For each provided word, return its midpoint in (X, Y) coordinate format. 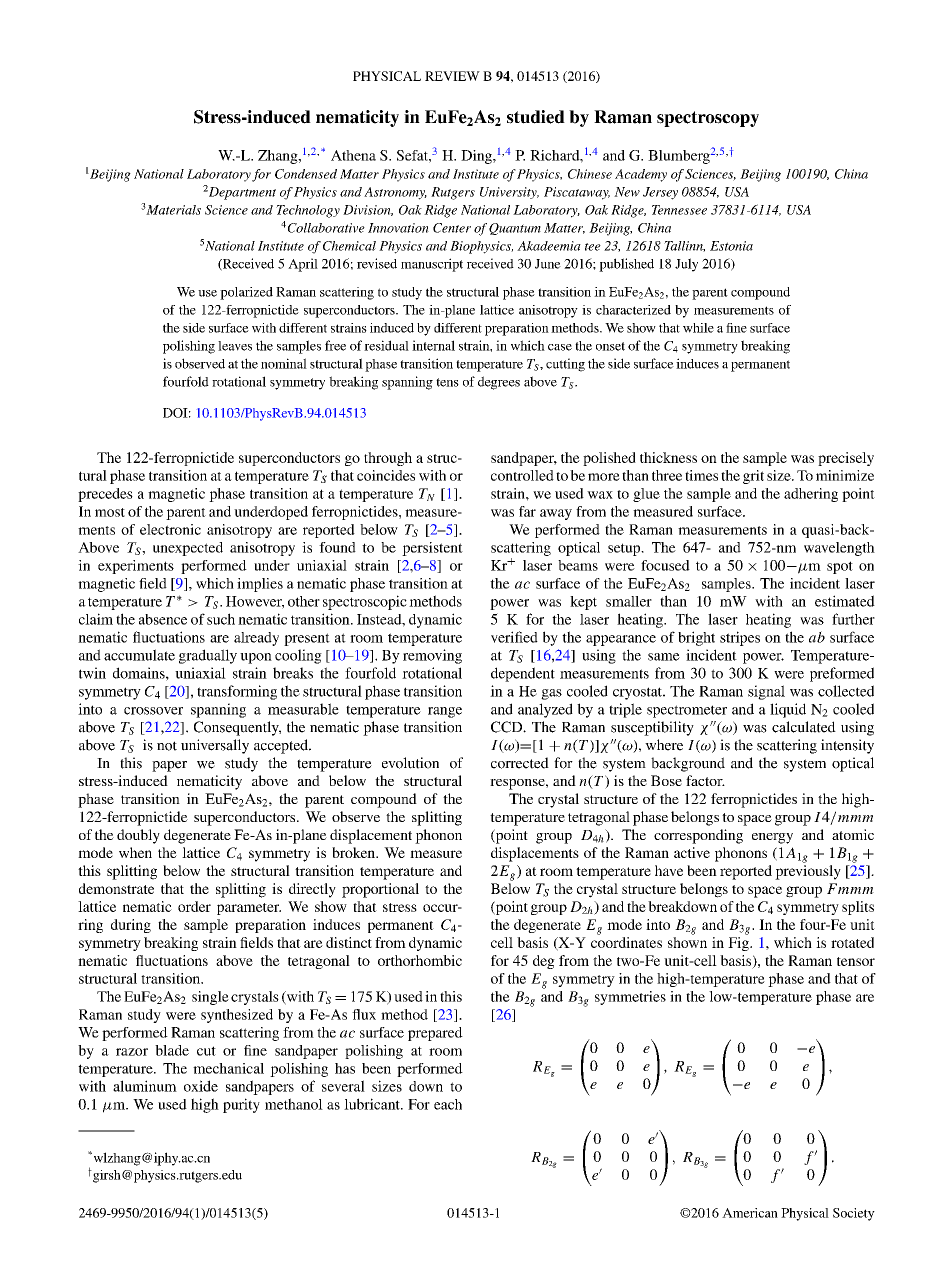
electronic (170, 529)
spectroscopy (708, 119)
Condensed (306, 174)
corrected (520, 763)
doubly (138, 836)
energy (772, 838)
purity (241, 1105)
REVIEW (452, 76)
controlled (522, 475)
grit (753, 477)
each (448, 1104)
